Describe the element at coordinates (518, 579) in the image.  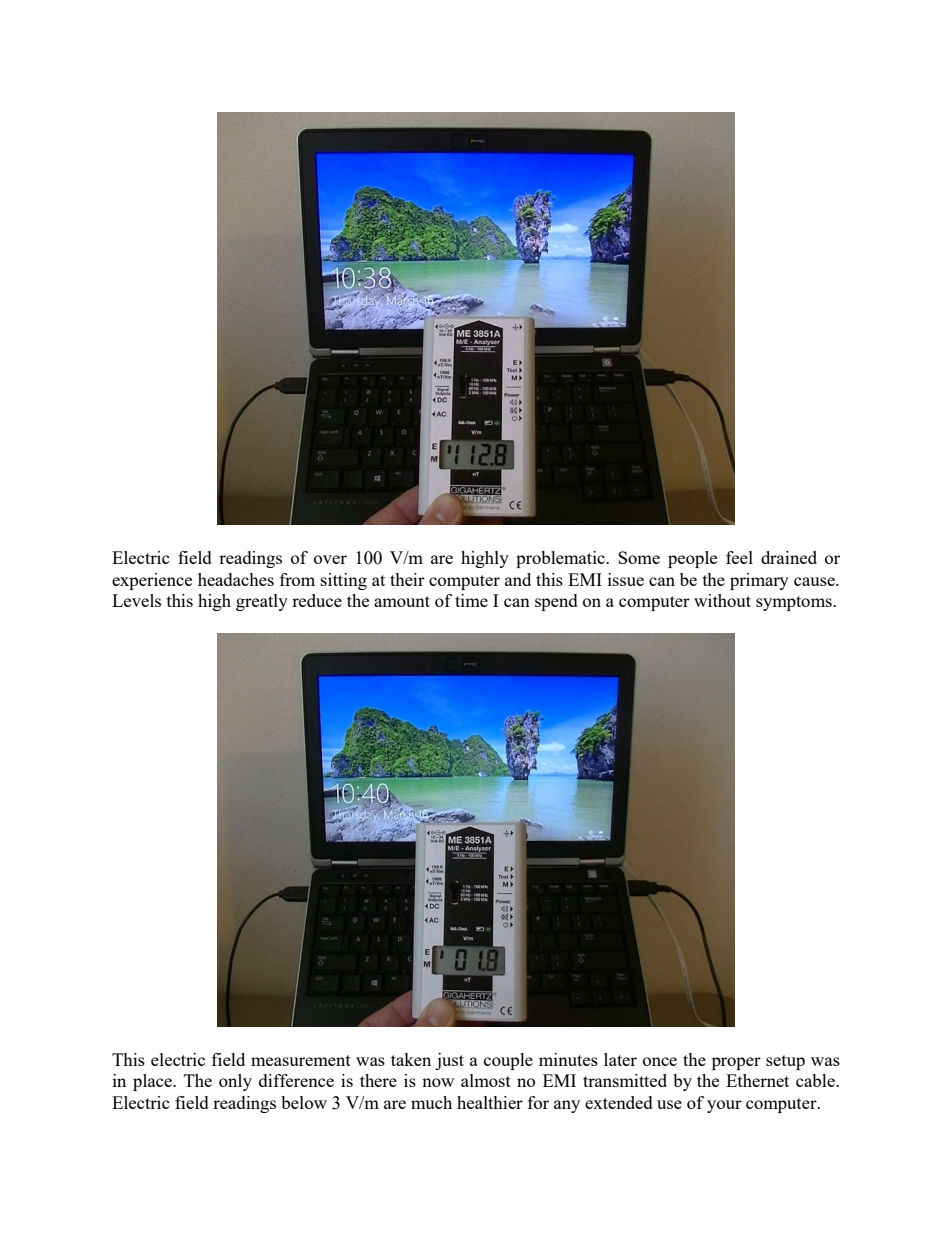
I see `and` at that location.
